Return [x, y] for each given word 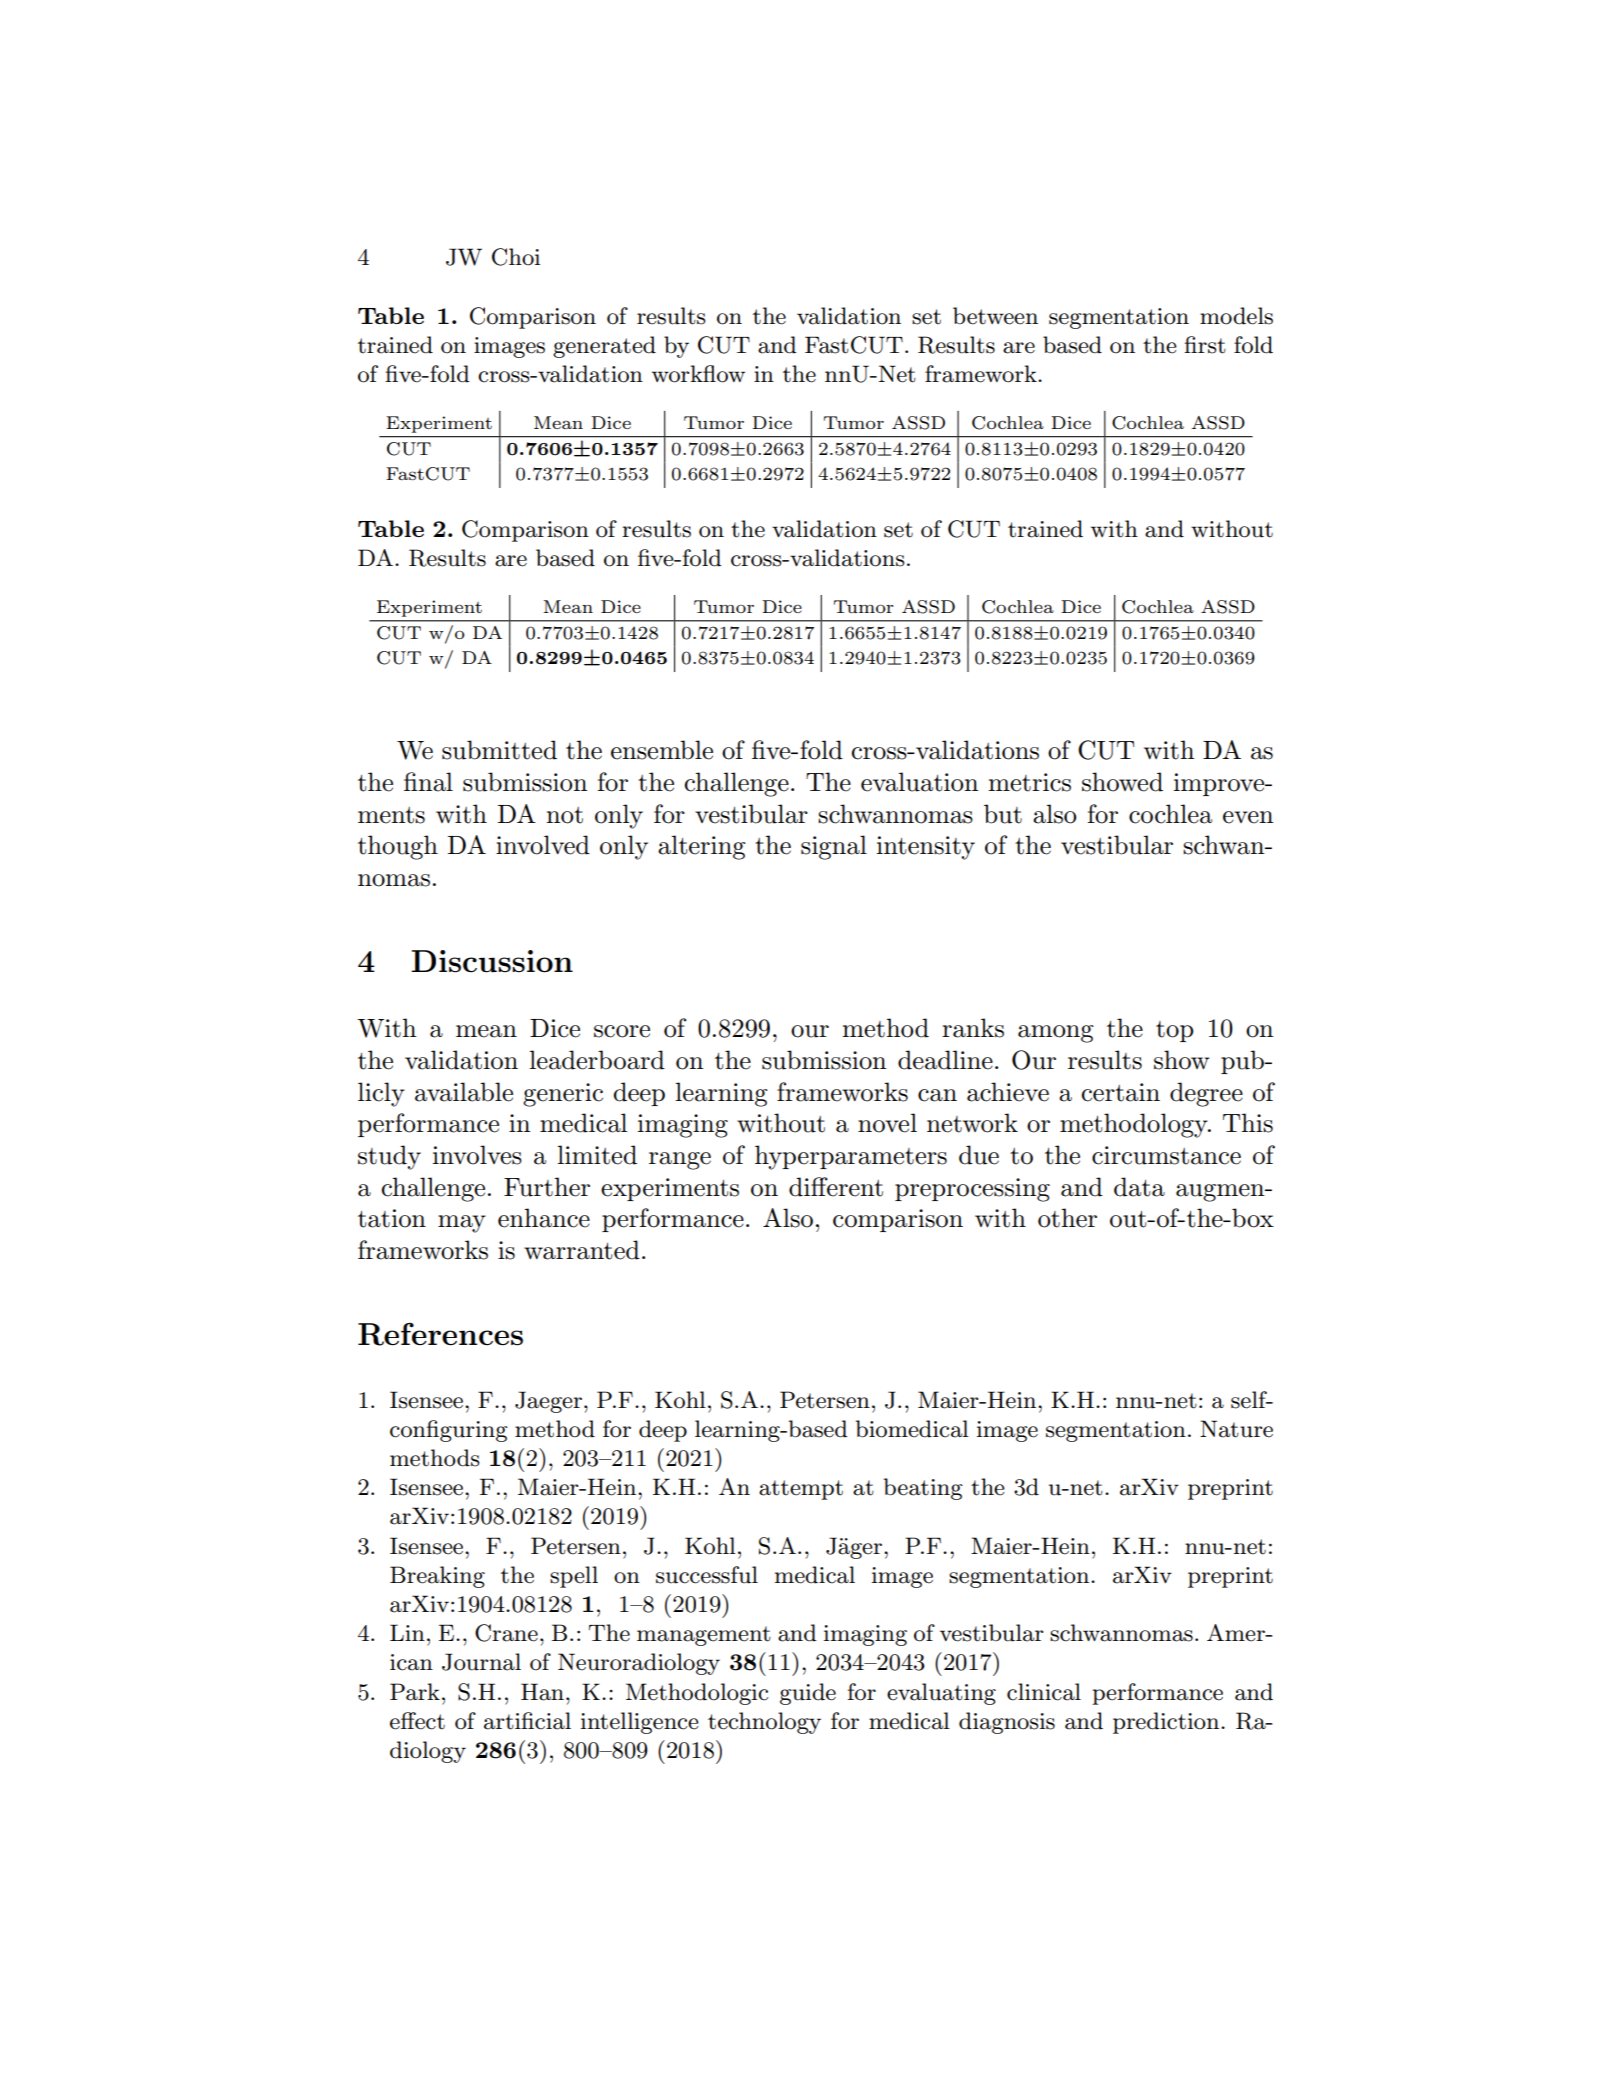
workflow [698, 374]
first [1205, 345]
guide [808, 1694]
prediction [1167, 1723]
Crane [506, 1633]
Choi [516, 257]
